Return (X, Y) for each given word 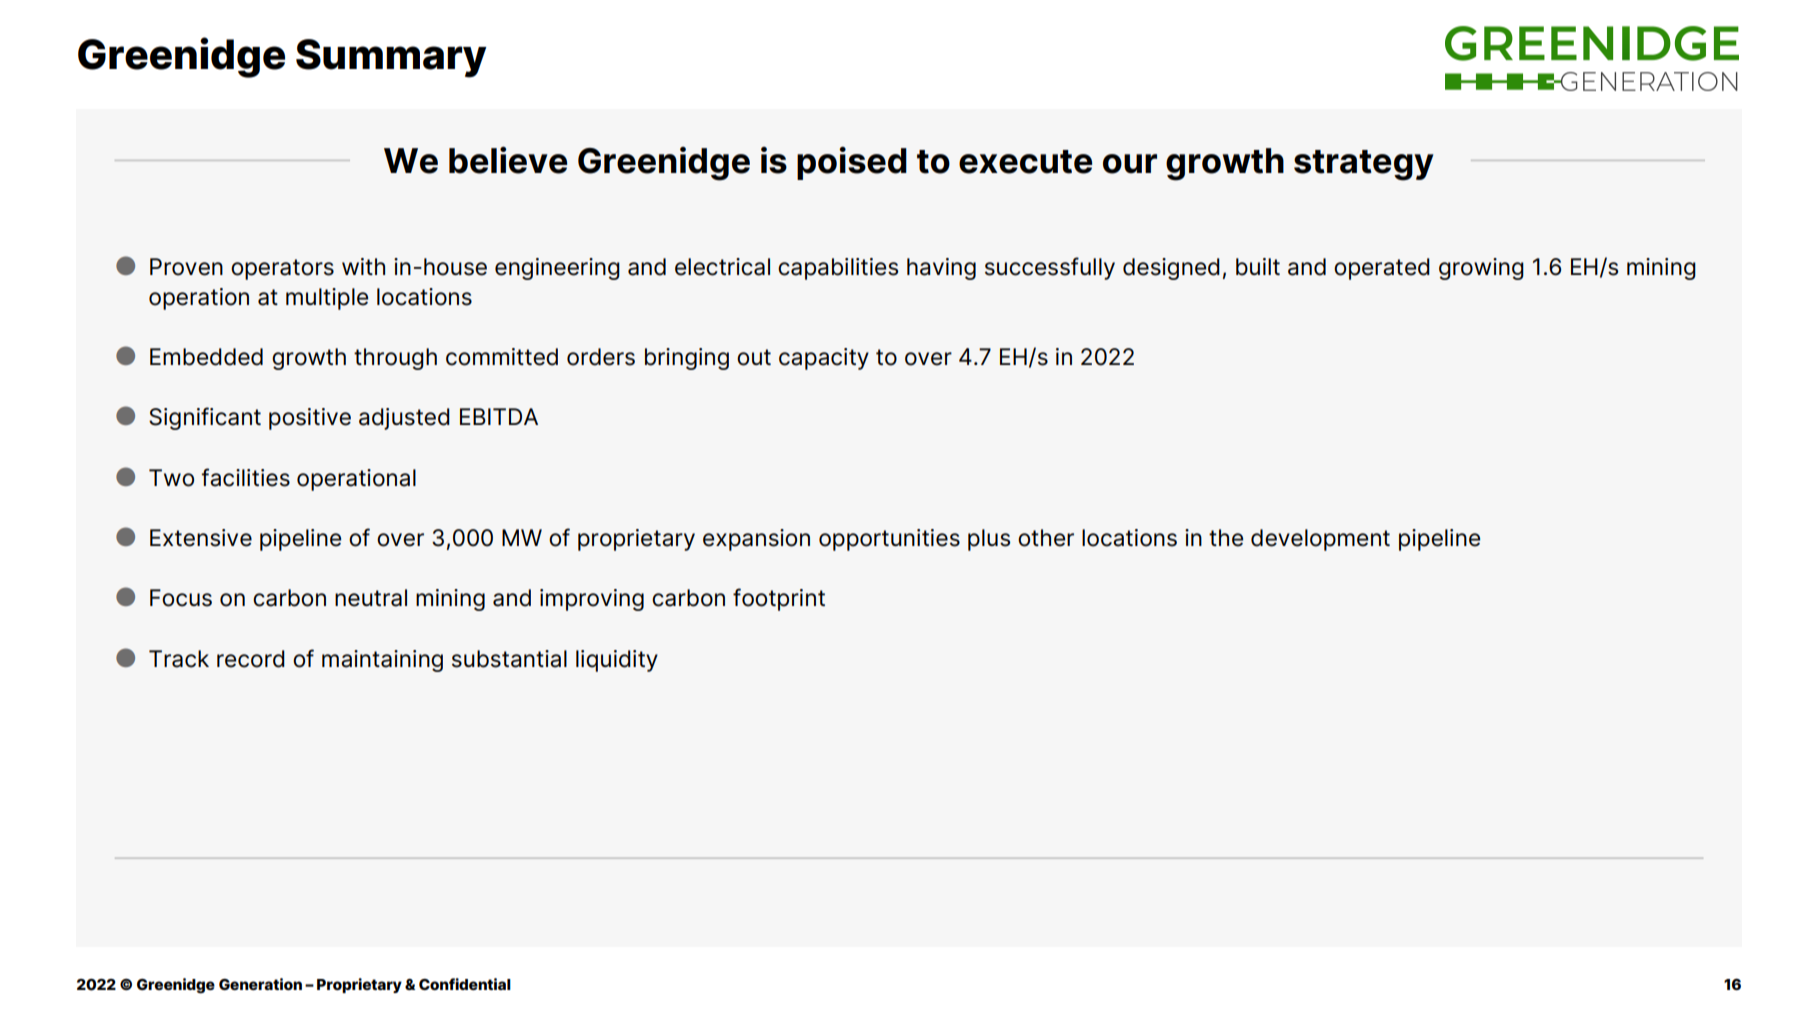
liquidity (617, 661)
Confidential (465, 984)
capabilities (838, 269)
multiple (327, 299)
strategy (1364, 165)
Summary (391, 58)
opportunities (889, 540)
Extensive (201, 538)
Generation (260, 984)
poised (852, 163)
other (1046, 538)
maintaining (382, 661)
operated (1382, 269)
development (1320, 540)
